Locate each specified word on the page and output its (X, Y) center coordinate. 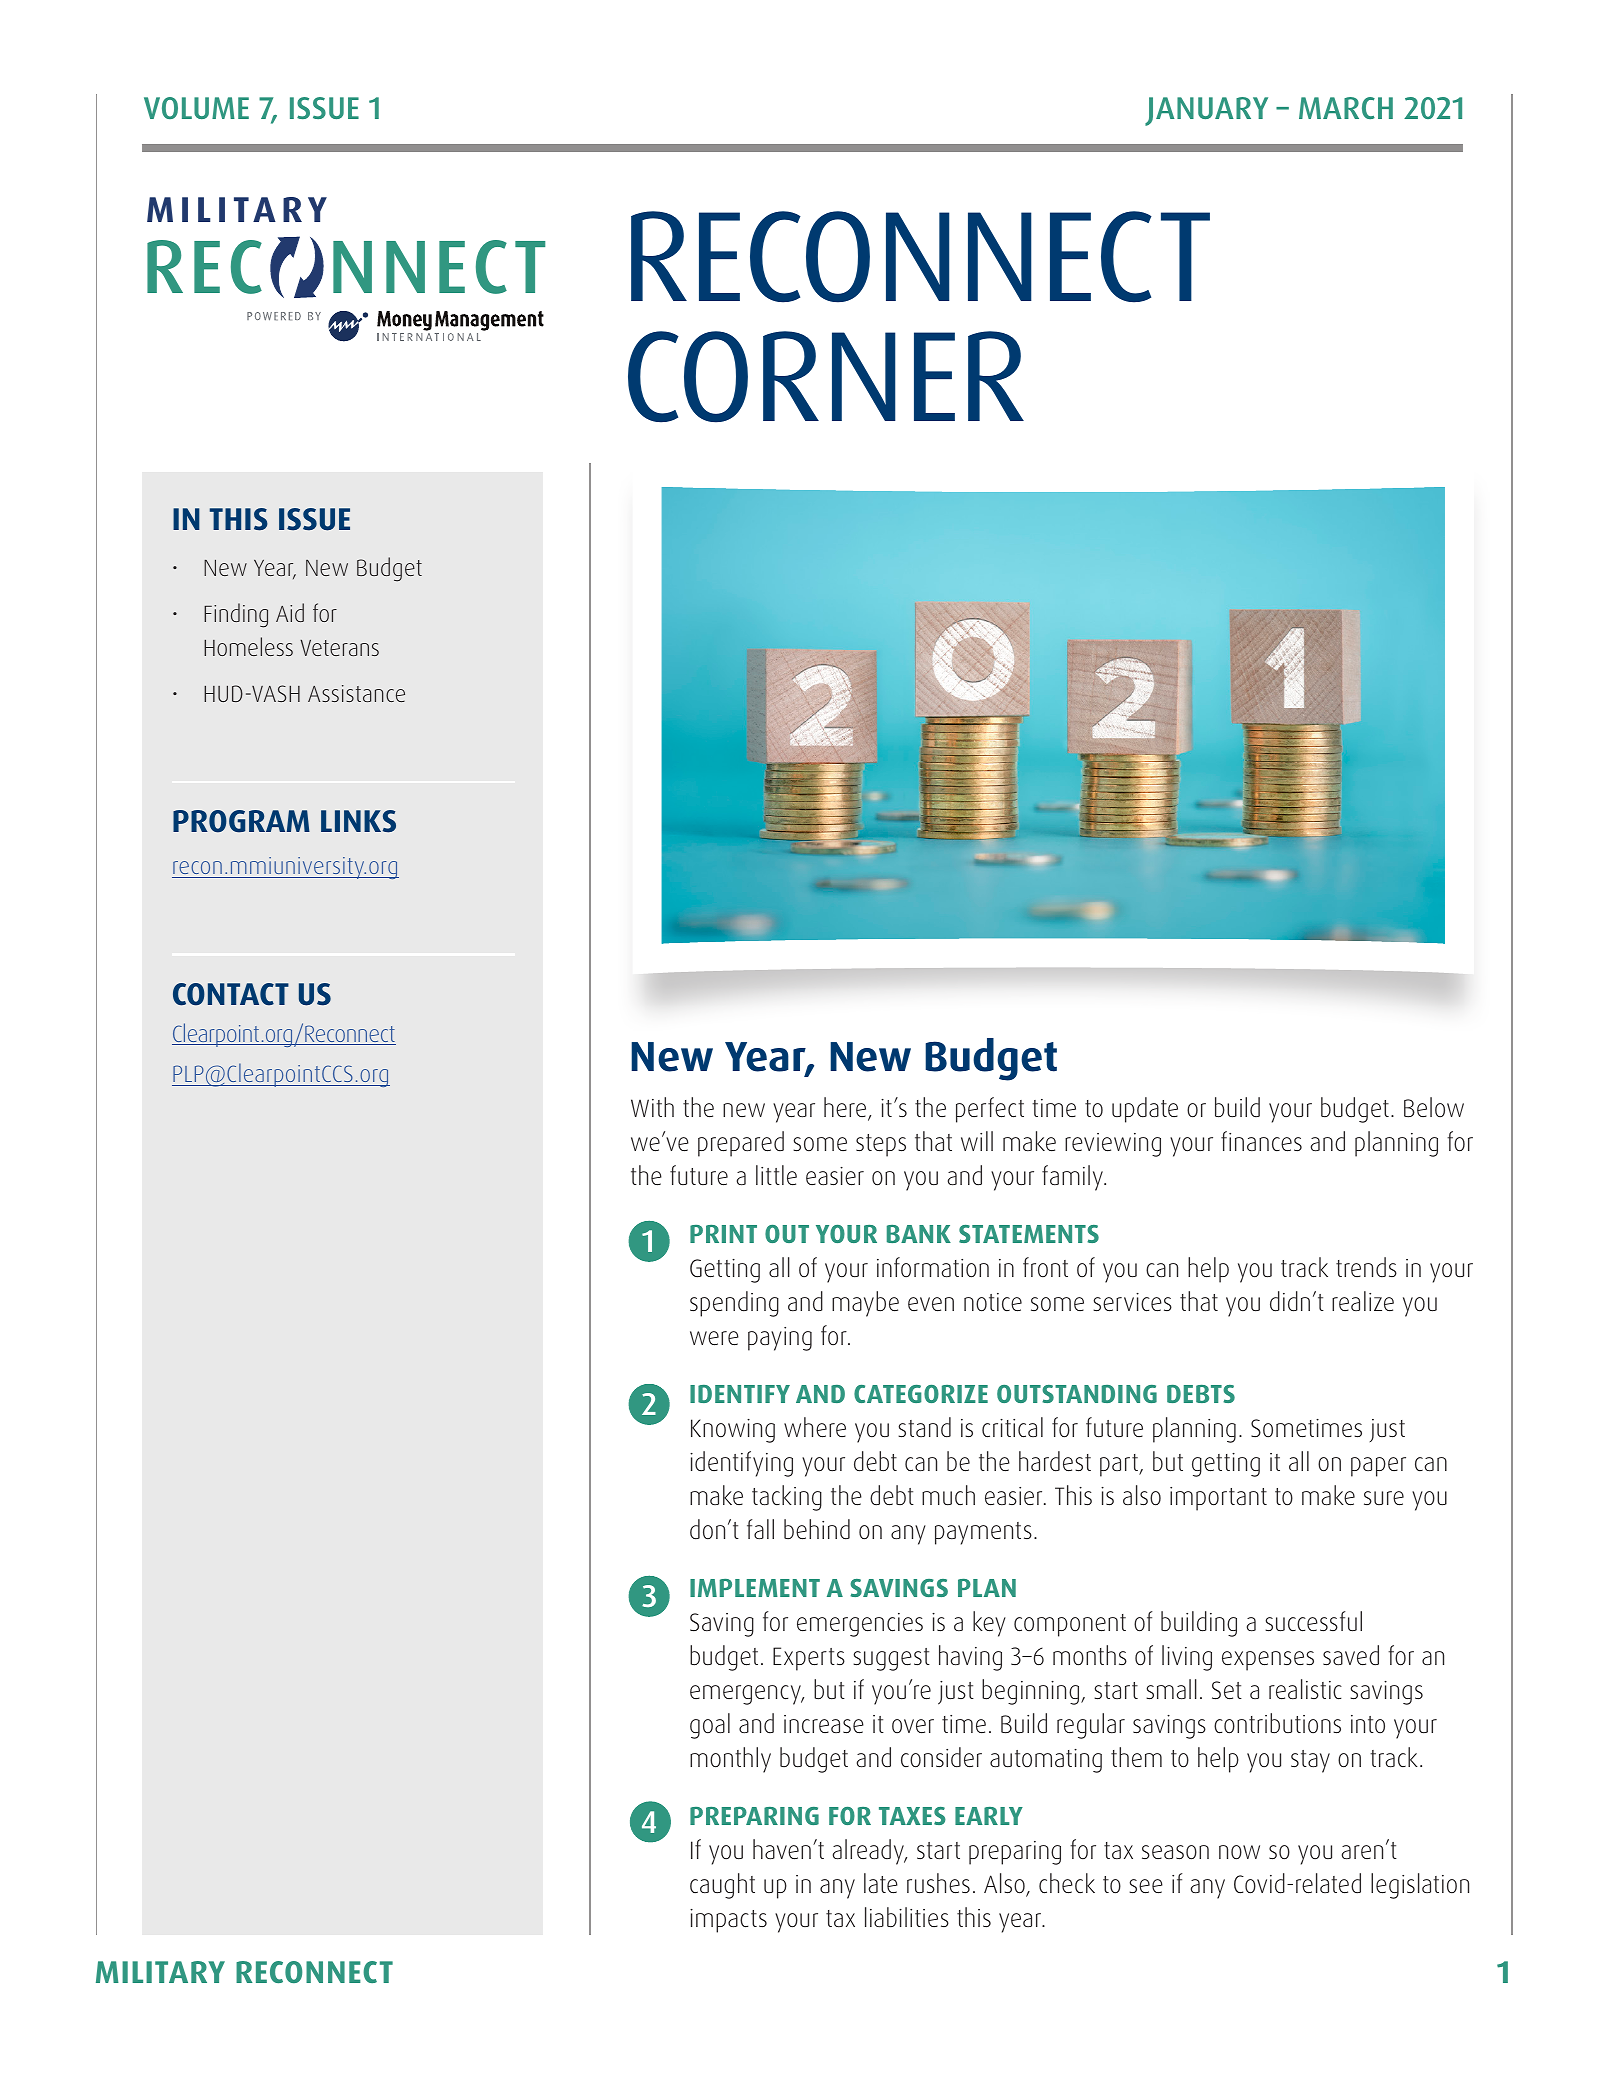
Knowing (733, 1431)
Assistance (356, 693)
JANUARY (1206, 111)
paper (1378, 1467)
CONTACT (231, 994)
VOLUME (196, 108)
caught (722, 1886)
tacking (787, 1498)
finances (1261, 1141)
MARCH (1346, 108)
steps (881, 1145)
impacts (728, 1921)
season (1175, 1852)
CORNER (826, 377)
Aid (290, 612)
